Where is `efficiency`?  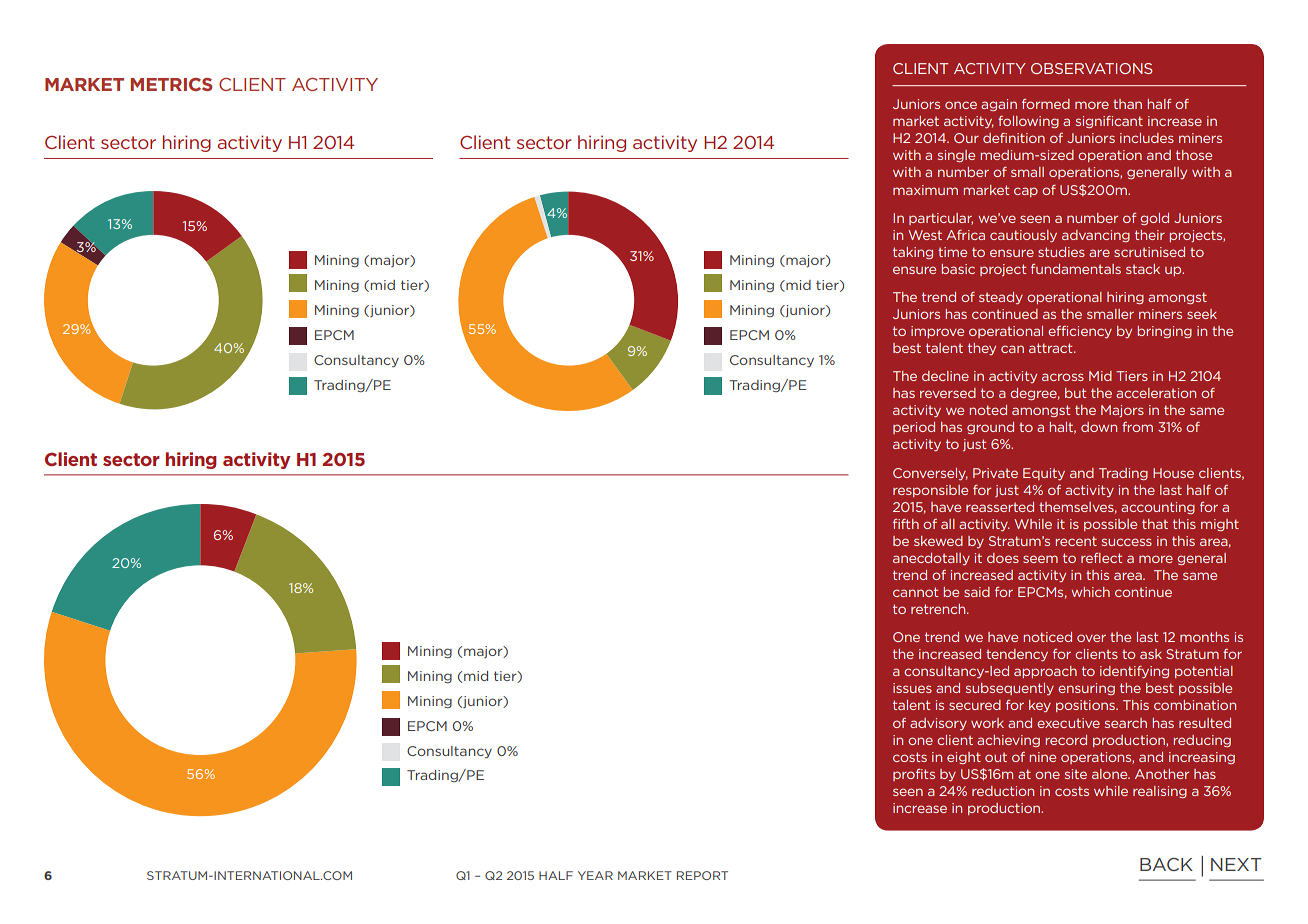 efficiency is located at coordinates (1080, 332).
